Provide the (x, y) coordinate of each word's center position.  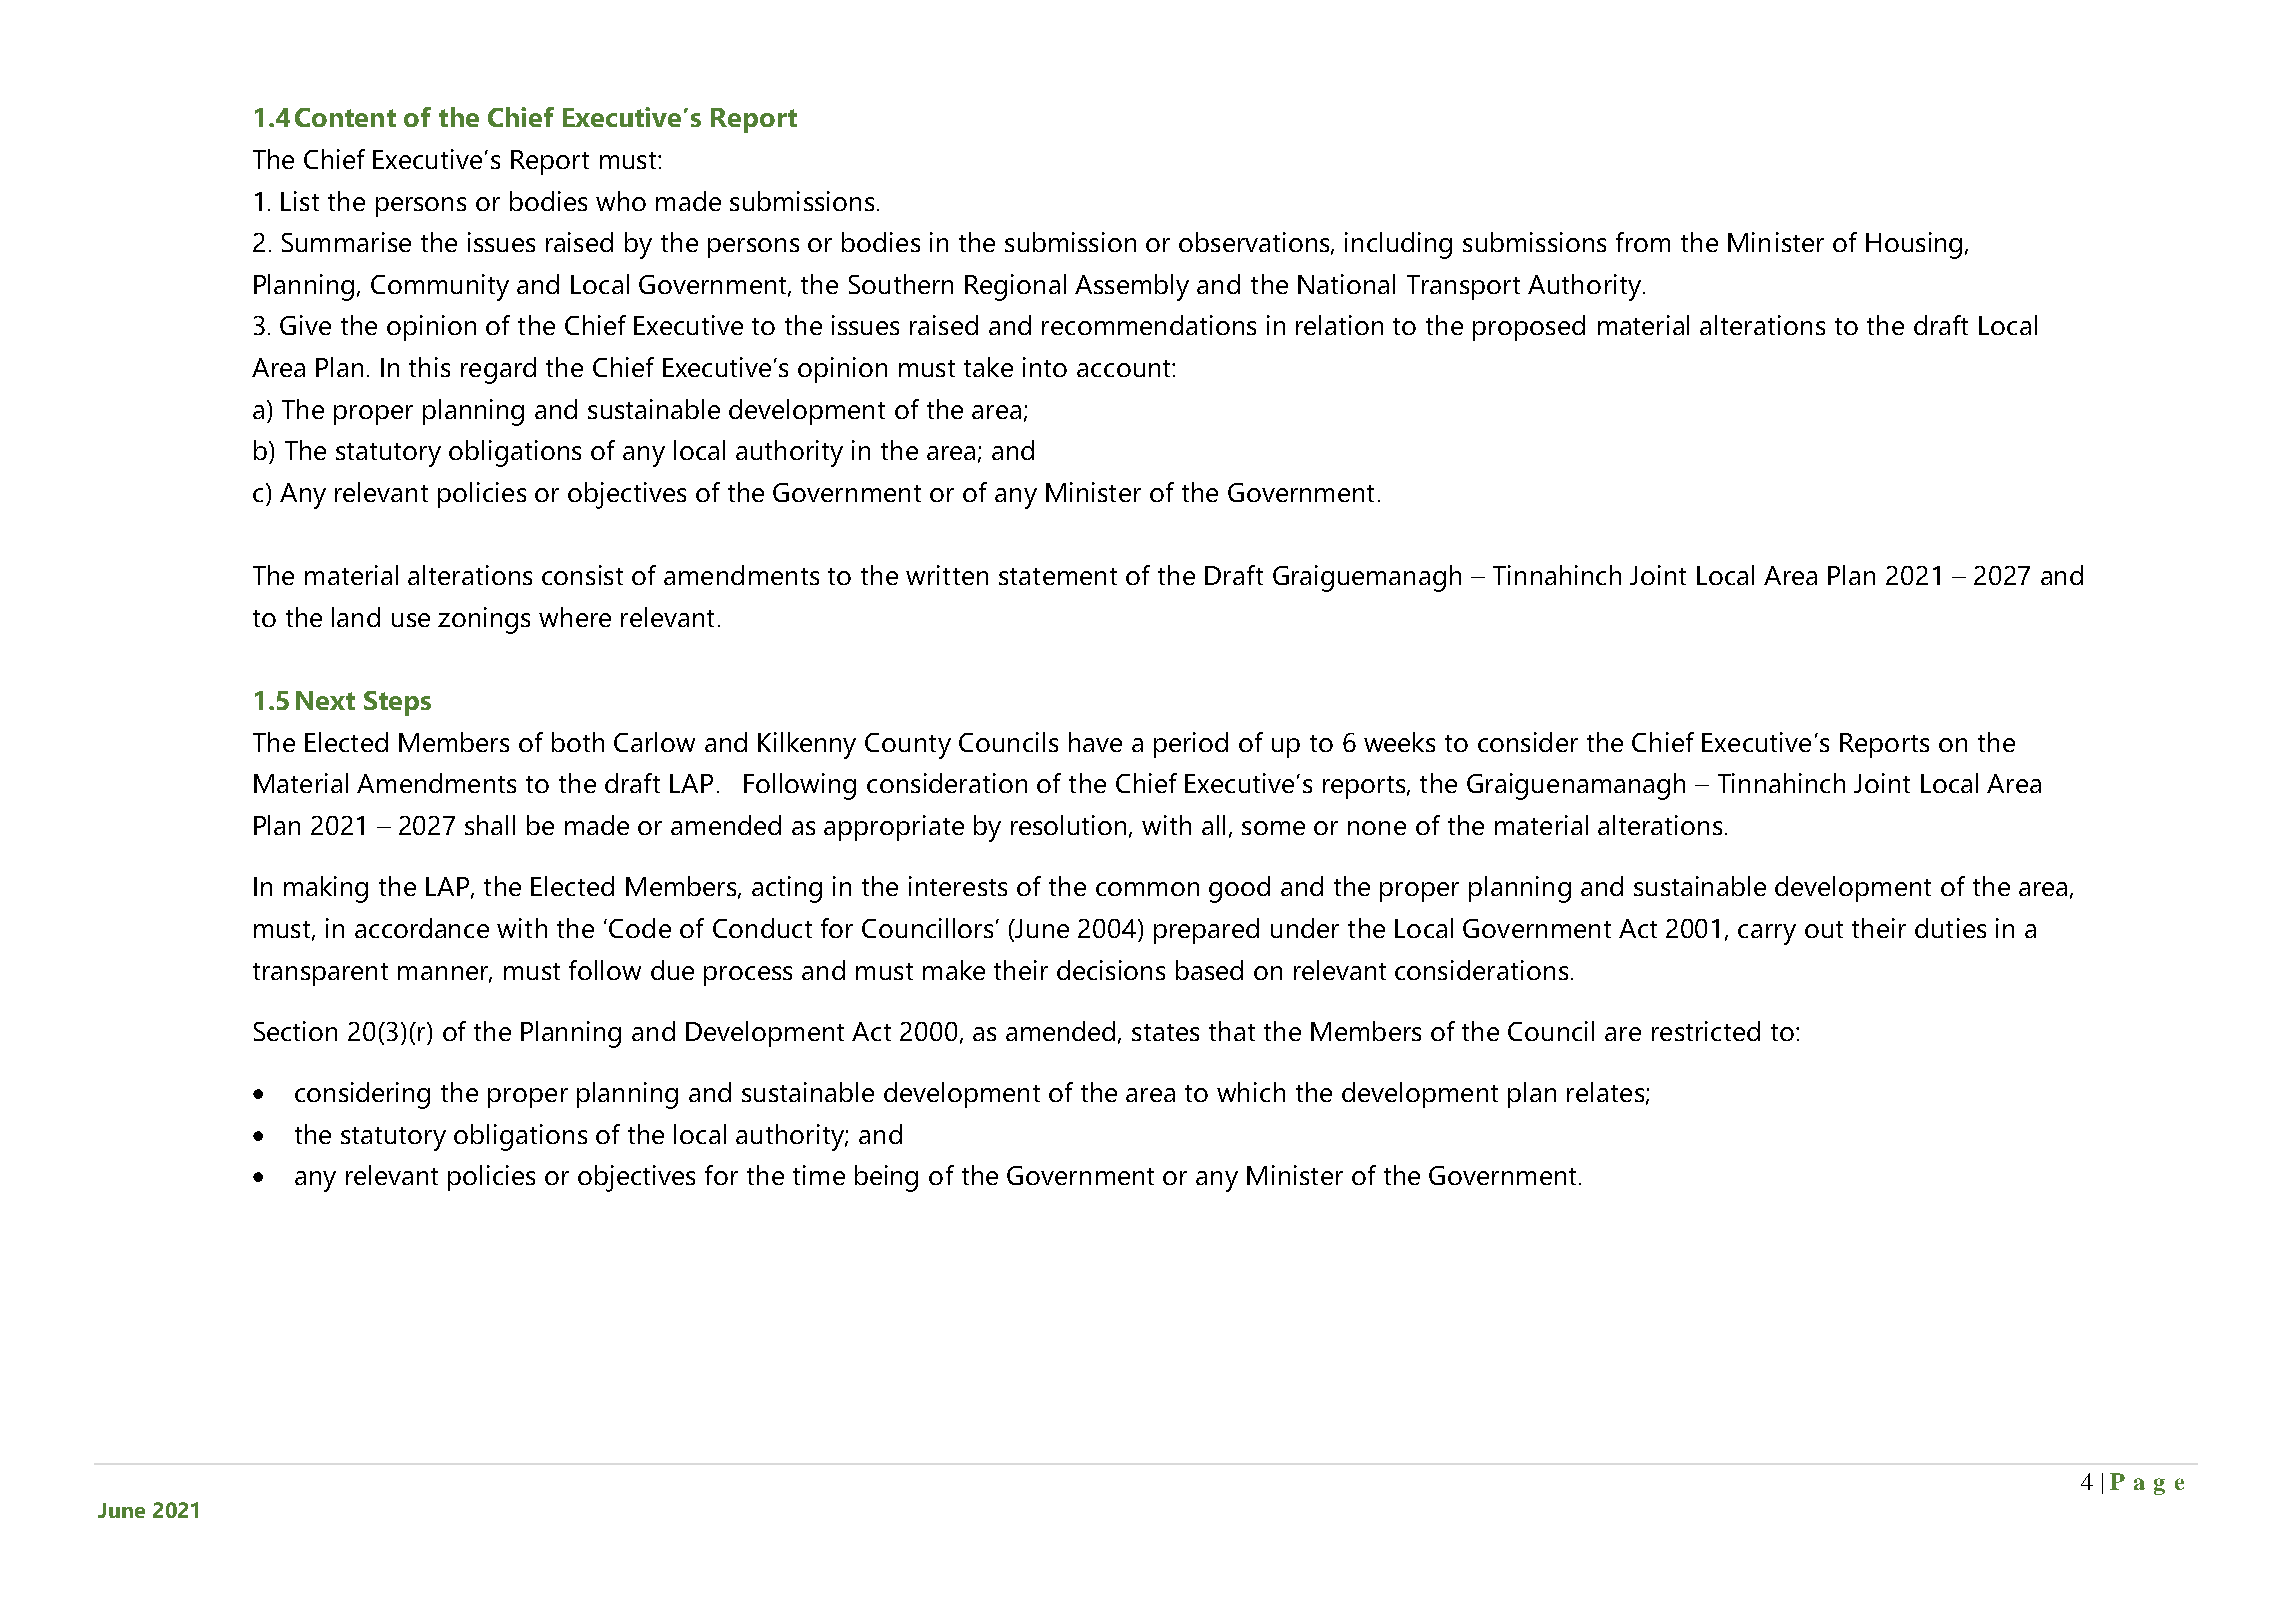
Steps (397, 703)
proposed (1529, 328)
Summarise (346, 242)
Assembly (1132, 287)
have (1095, 742)
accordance (422, 928)
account (1125, 368)
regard (498, 370)
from (1643, 242)
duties (1950, 928)
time (819, 1175)
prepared (1206, 931)
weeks (1399, 742)
